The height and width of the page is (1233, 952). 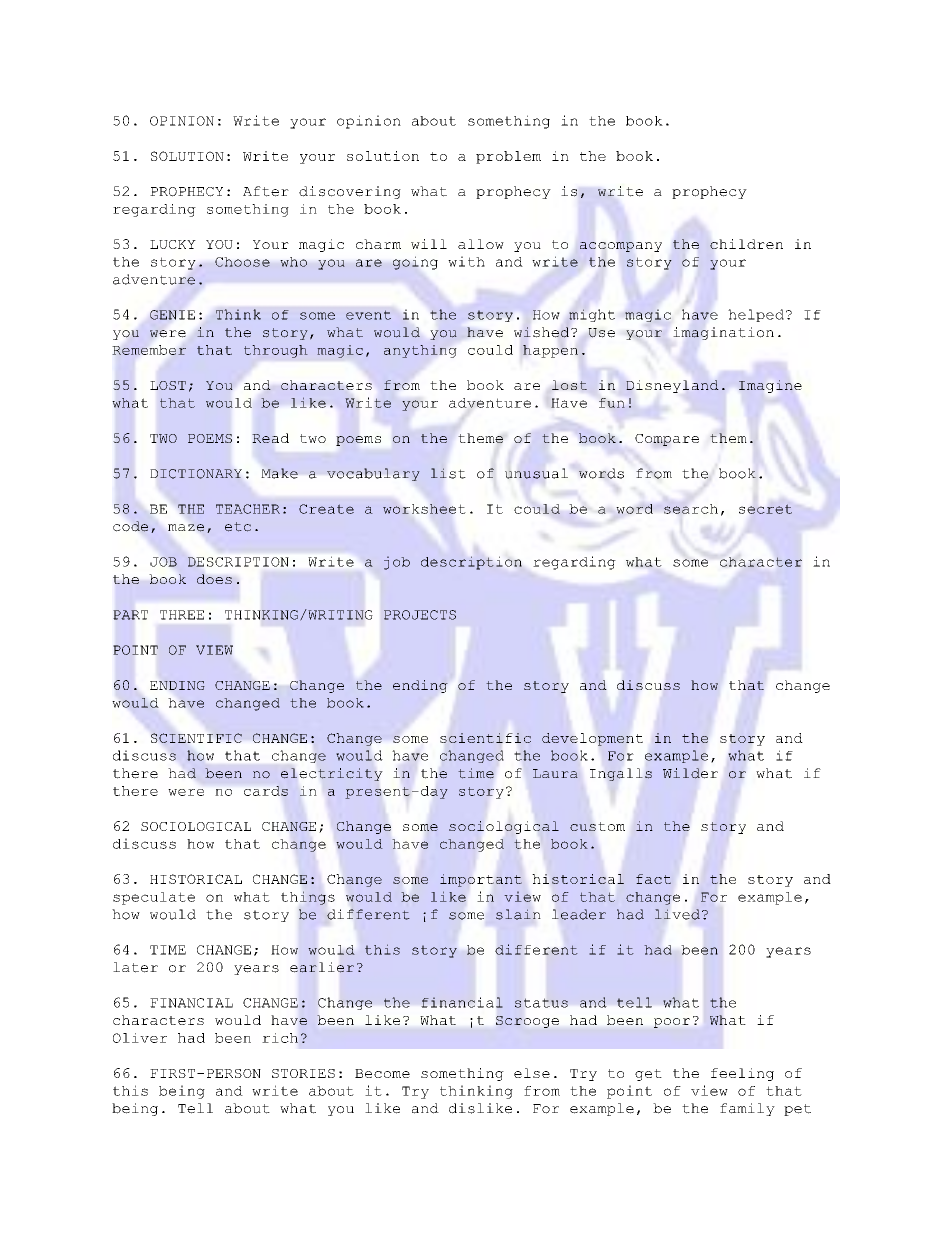 I want to click on Laura, so click(x=555, y=773).
